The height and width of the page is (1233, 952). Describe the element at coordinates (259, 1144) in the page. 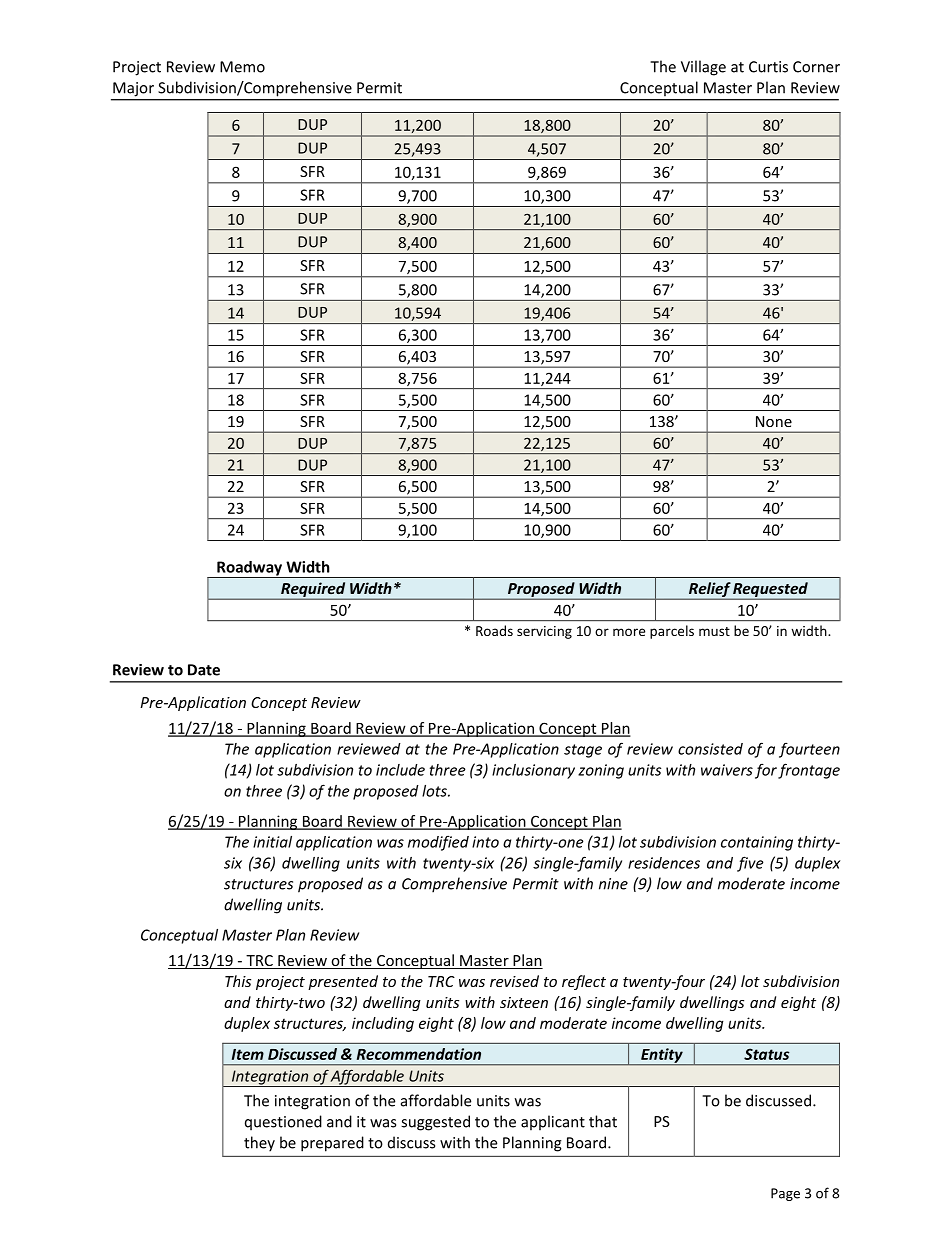

I see `they` at that location.
